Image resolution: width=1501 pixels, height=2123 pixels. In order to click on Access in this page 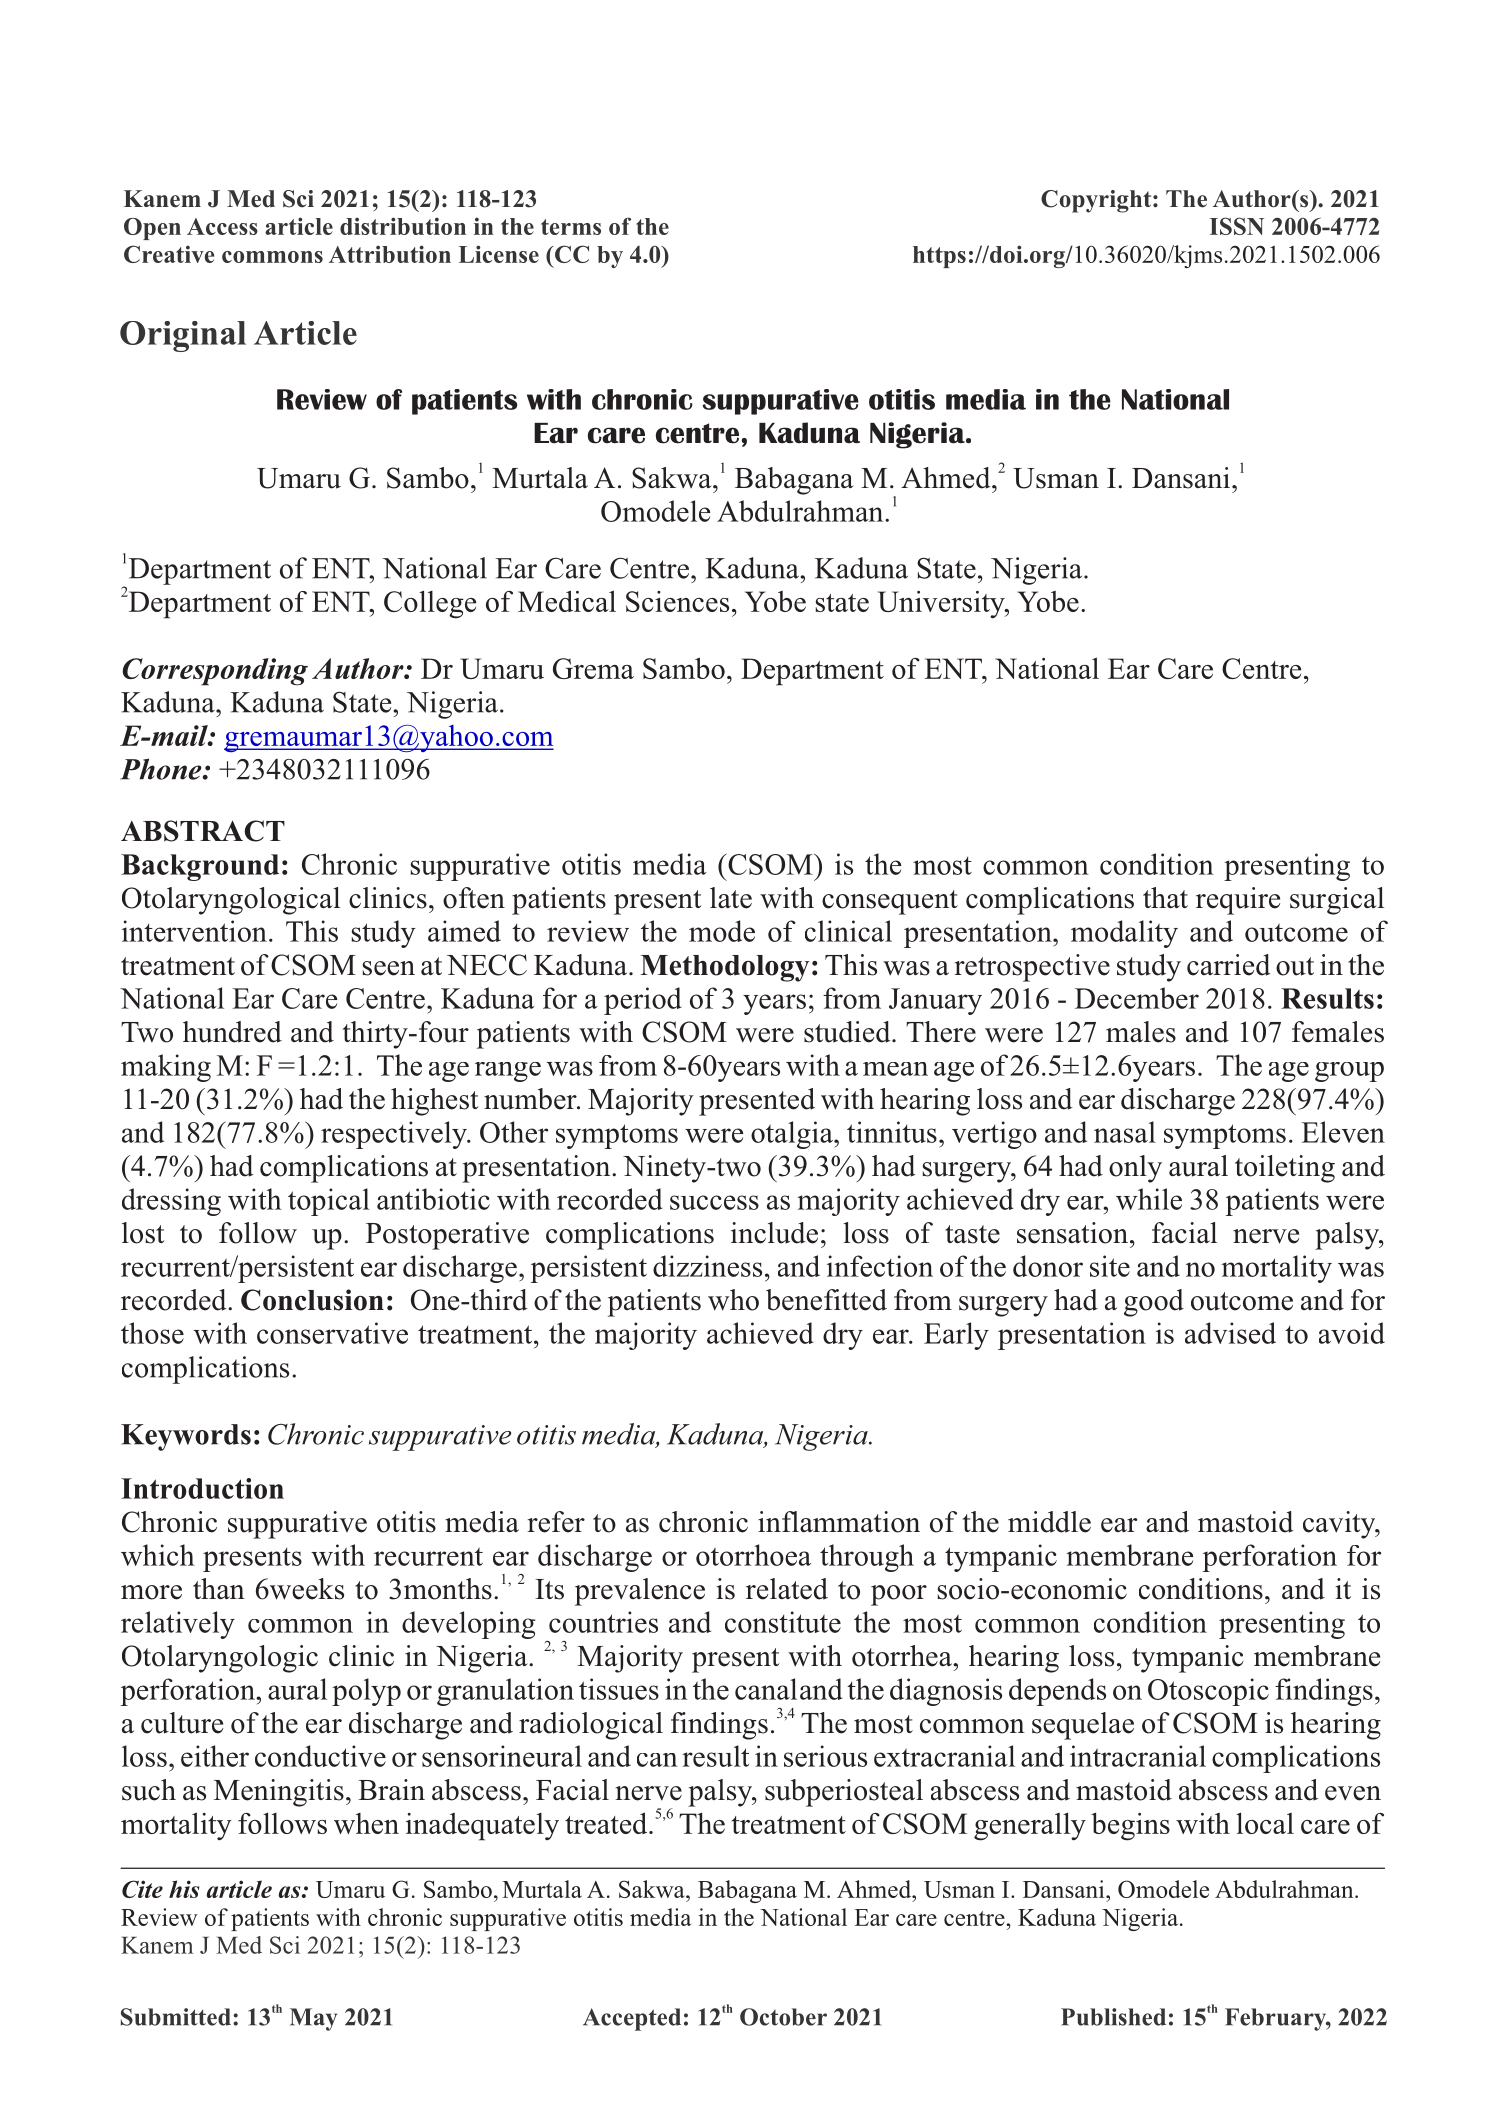, I will do `click(222, 226)`.
